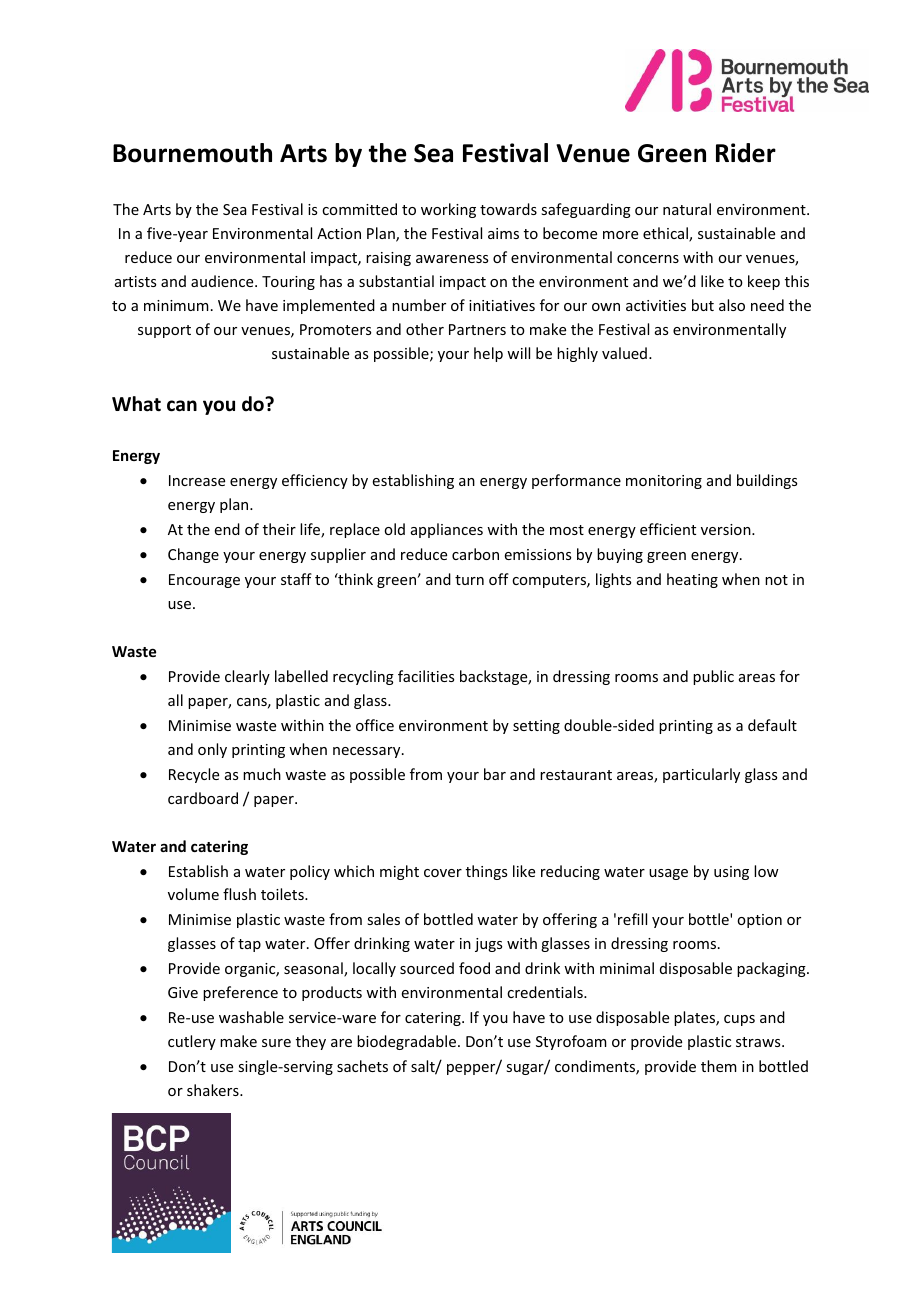 Image resolution: width=924 pixels, height=1308 pixels. What do you see at coordinates (448, 210) in the screenshot?
I see `working` at bounding box center [448, 210].
